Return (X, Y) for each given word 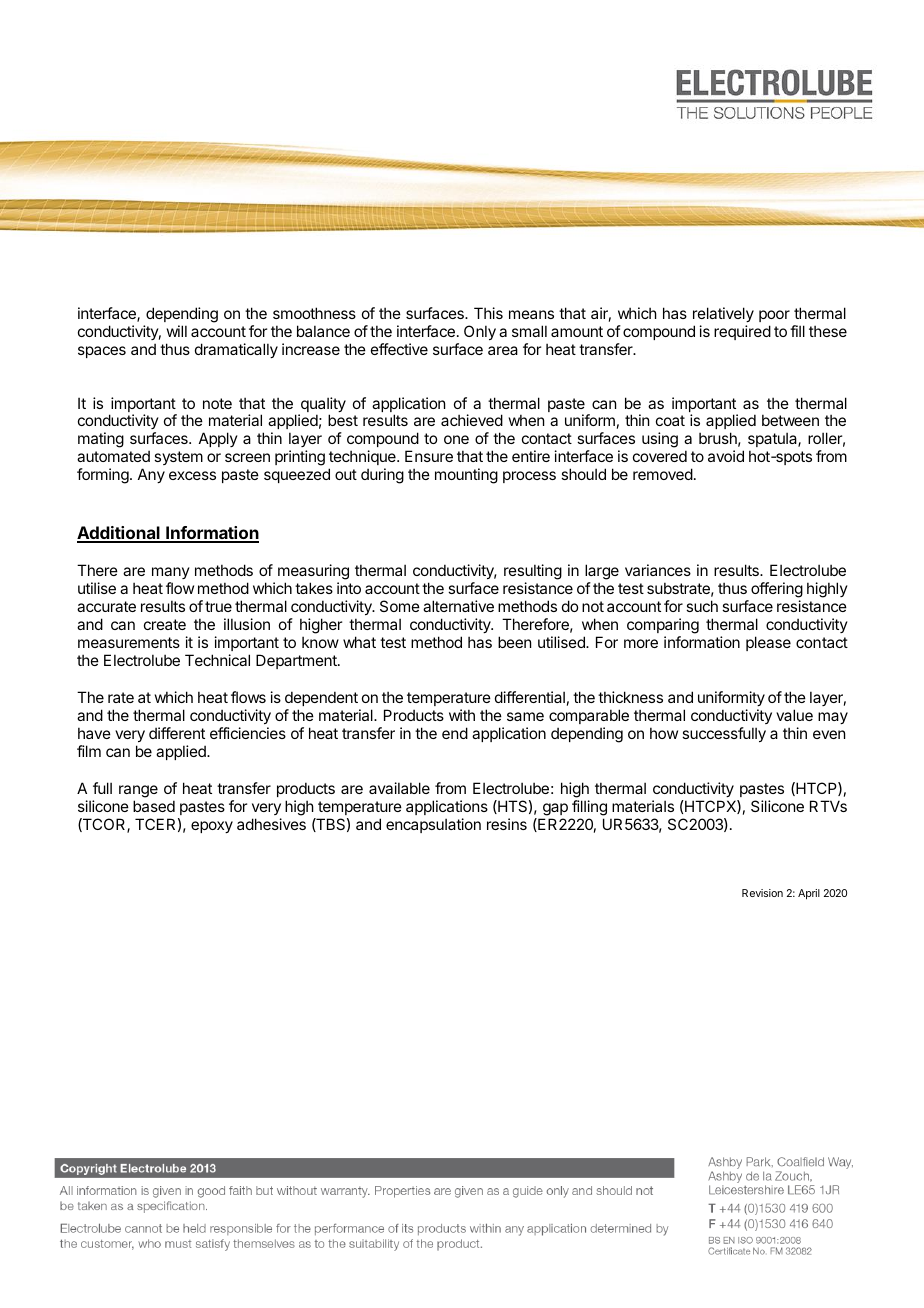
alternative (458, 606)
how (664, 733)
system (178, 458)
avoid (726, 456)
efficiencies (248, 733)
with (462, 715)
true (218, 606)
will (177, 331)
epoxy (212, 827)
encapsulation (433, 825)
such (702, 606)
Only (480, 332)
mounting (466, 476)
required (742, 332)
